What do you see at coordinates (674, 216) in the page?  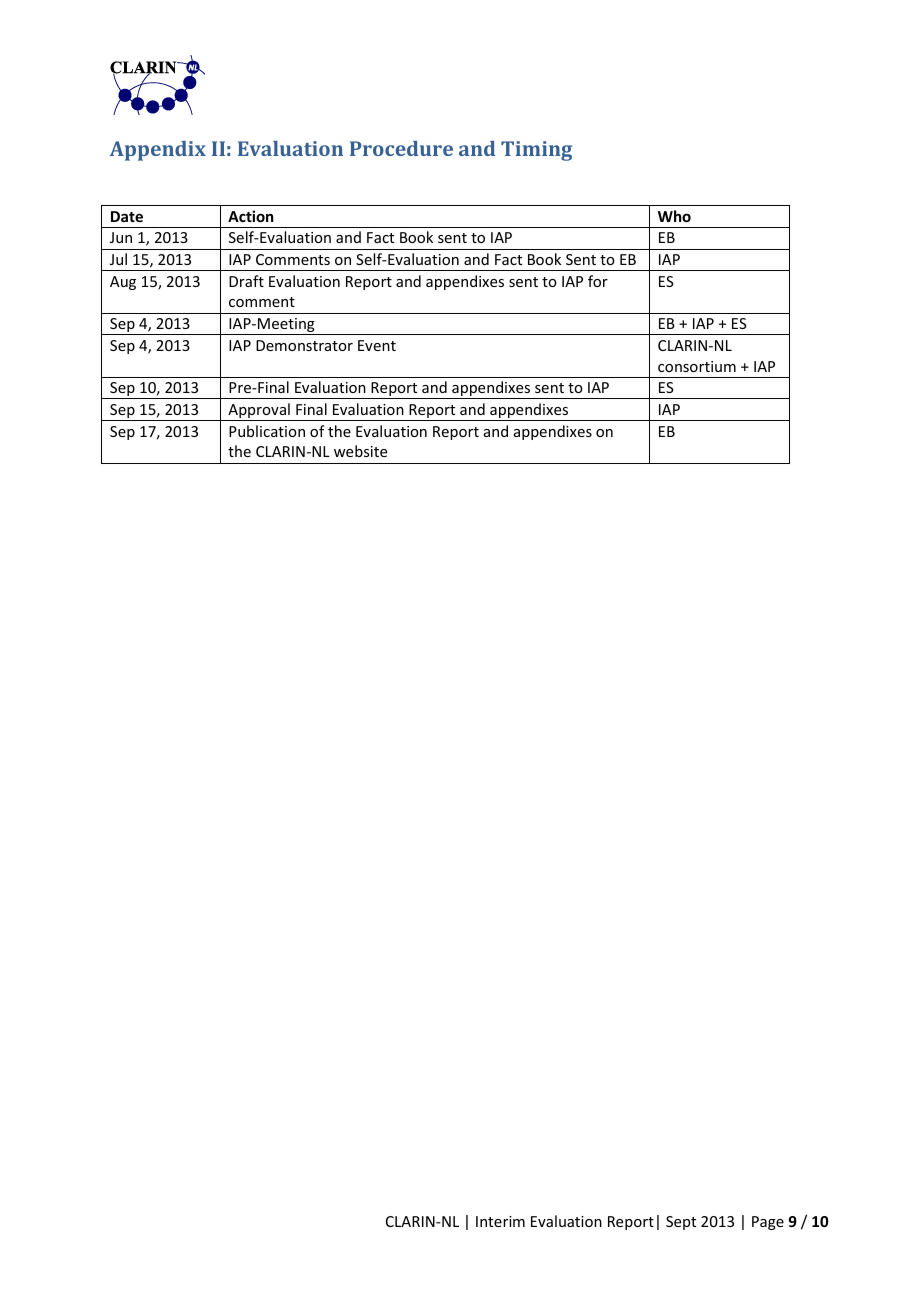 I see `Who` at bounding box center [674, 216].
